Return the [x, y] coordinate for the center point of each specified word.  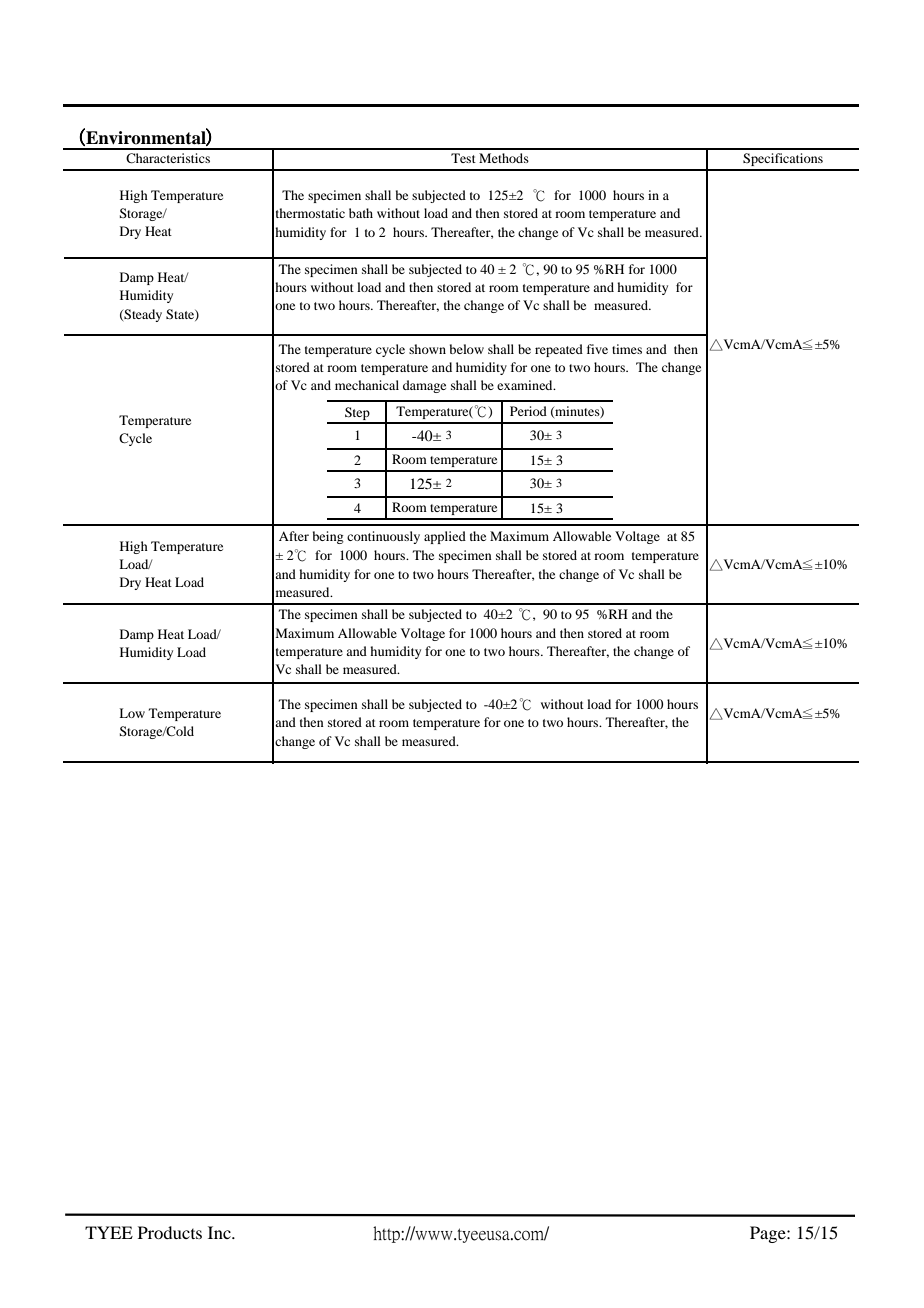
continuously [383, 537]
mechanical [367, 385]
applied [445, 537]
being [328, 537]
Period [528, 411]
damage [424, 386]
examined [526, 385]
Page [769, 1234]
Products [170, 1232]
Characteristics [168, 158]
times [627, 349]
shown [427, 349]
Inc [220, 1232]
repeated [559, 350]
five [597, 349]
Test [463, 158]
